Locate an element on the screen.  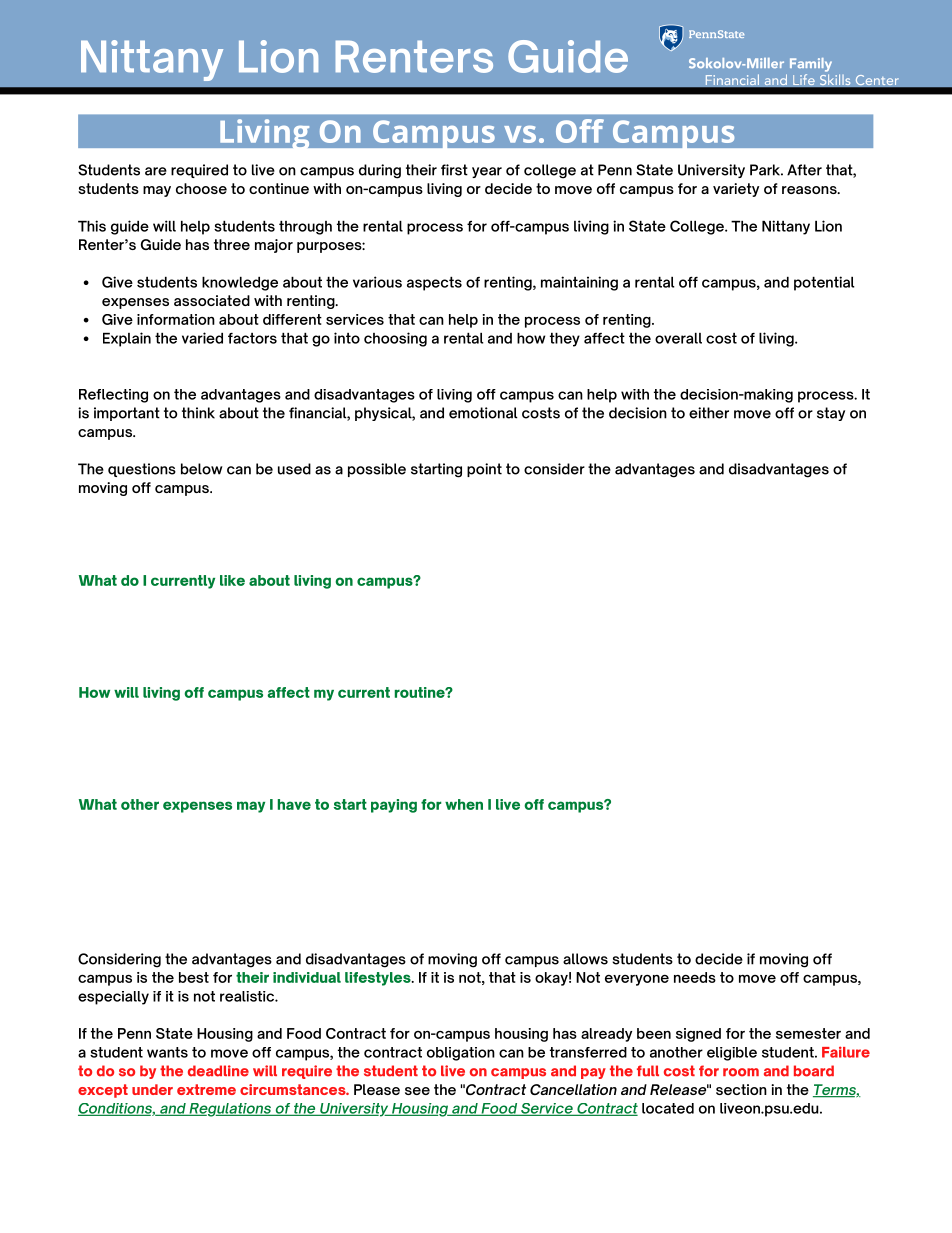
obligation is located at coordinates (461, 1054).
